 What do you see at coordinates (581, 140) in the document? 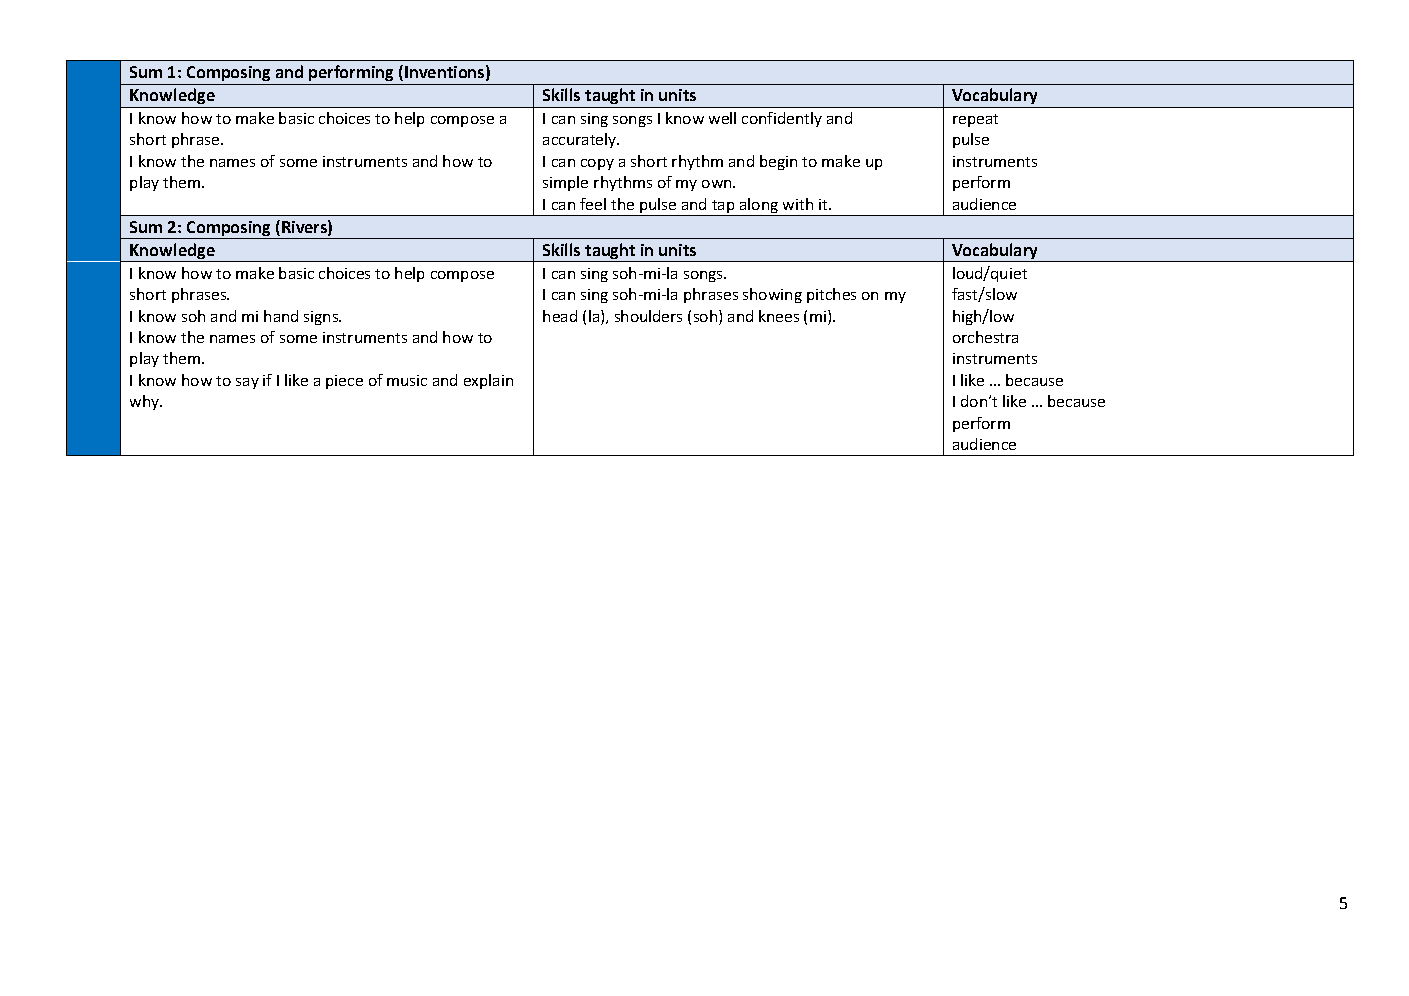
I see `accurately` at bounding box center [581, 140].
